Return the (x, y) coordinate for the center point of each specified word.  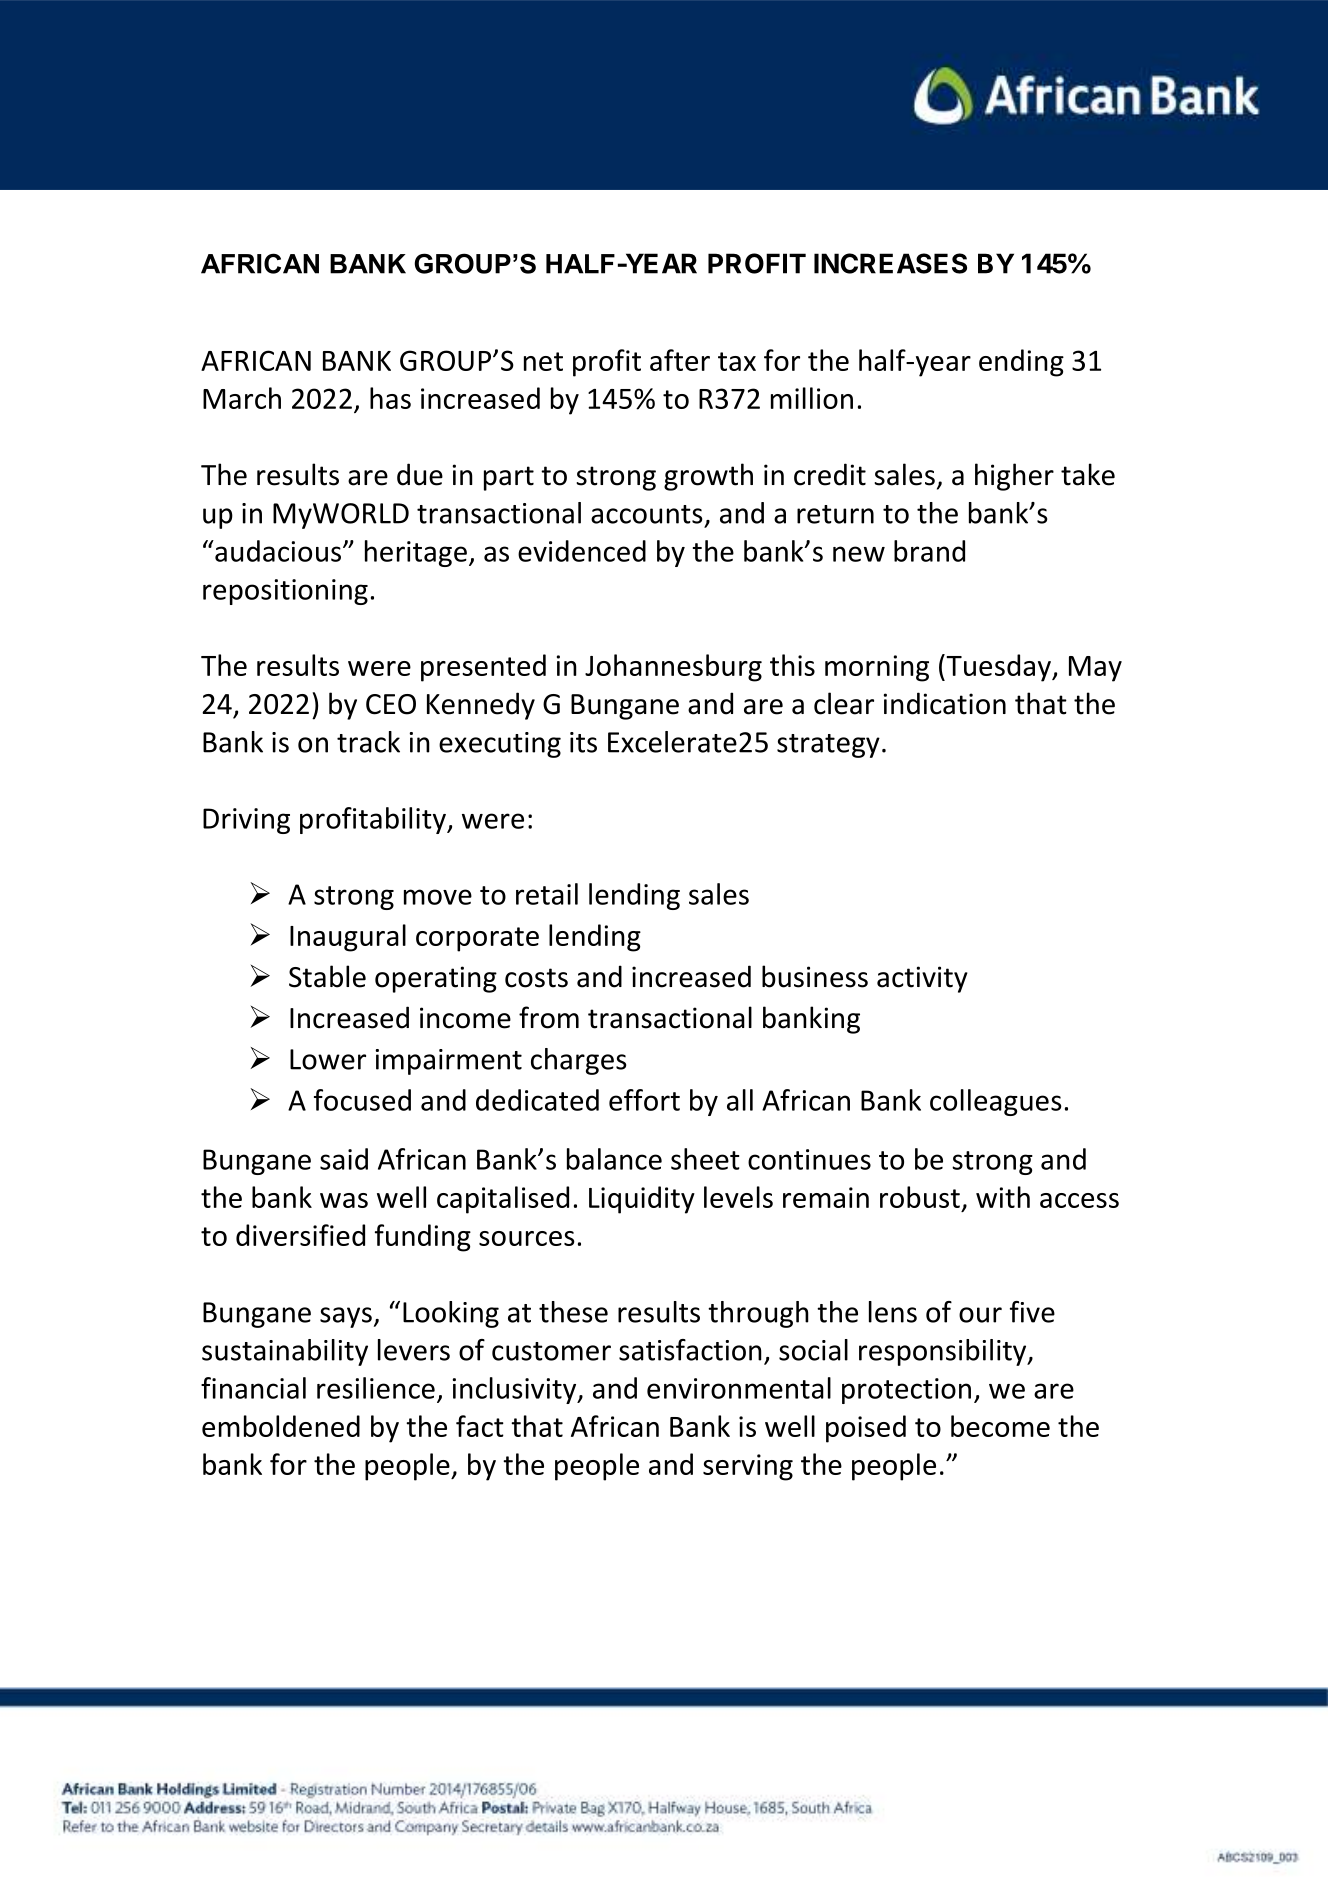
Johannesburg (673, 668)
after (680, 360)
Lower (328, 1059)
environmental (739, 1388)
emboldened (281, 1426)
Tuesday (998, 668)
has (390, 398)
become (1000, 1426)
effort (644, 1100)
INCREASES (890, 263)
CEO (391, 704)
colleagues (996, 1102)
